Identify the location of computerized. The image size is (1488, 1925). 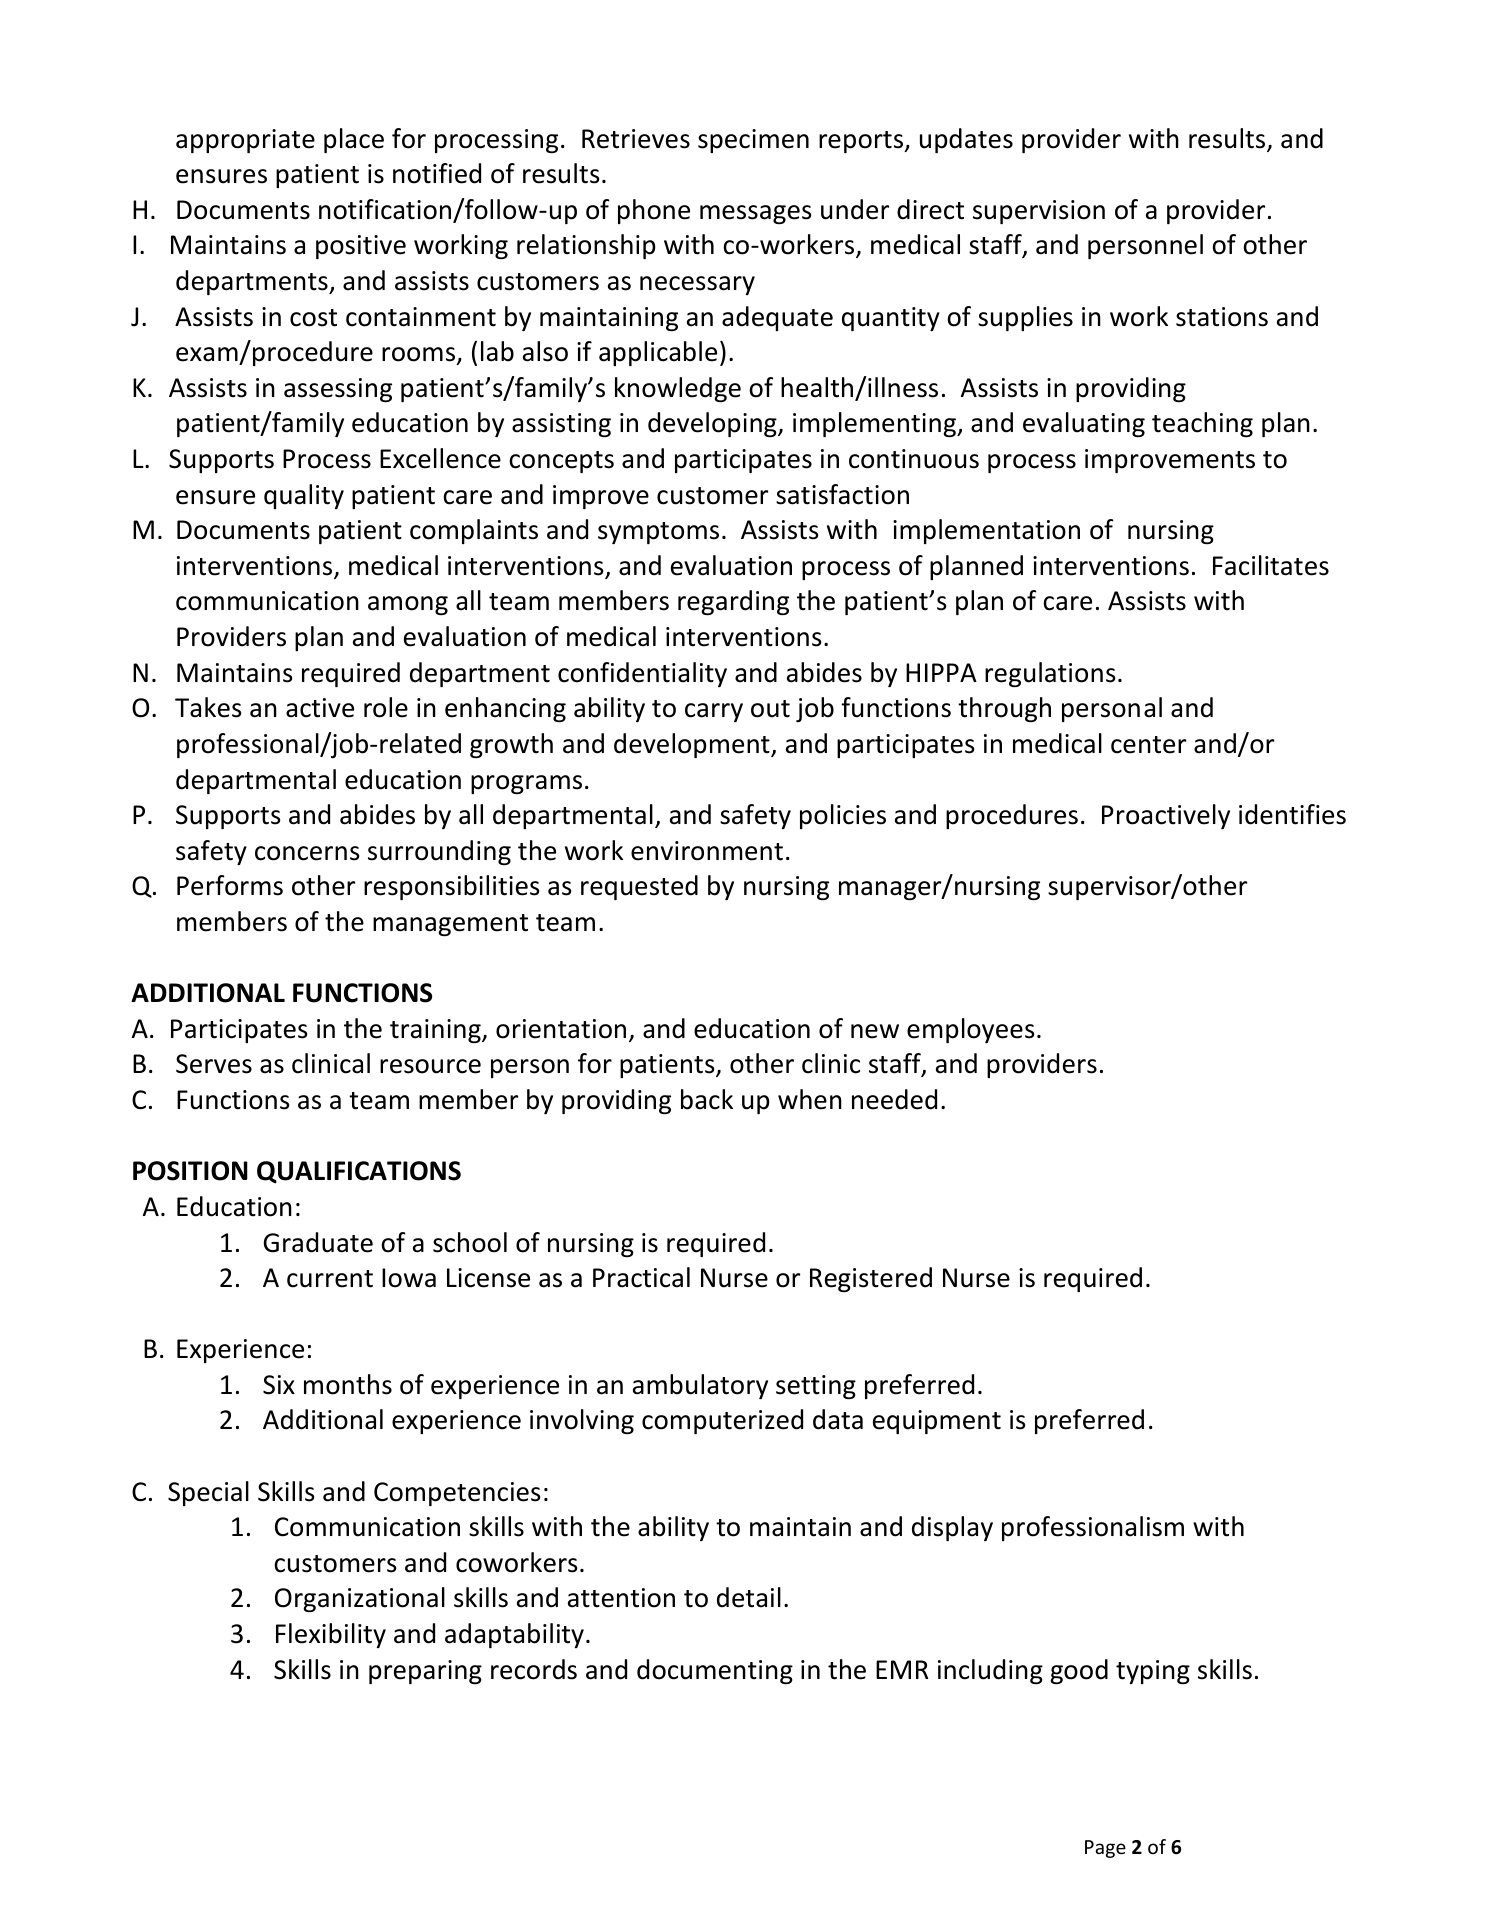
(722, 1421).
